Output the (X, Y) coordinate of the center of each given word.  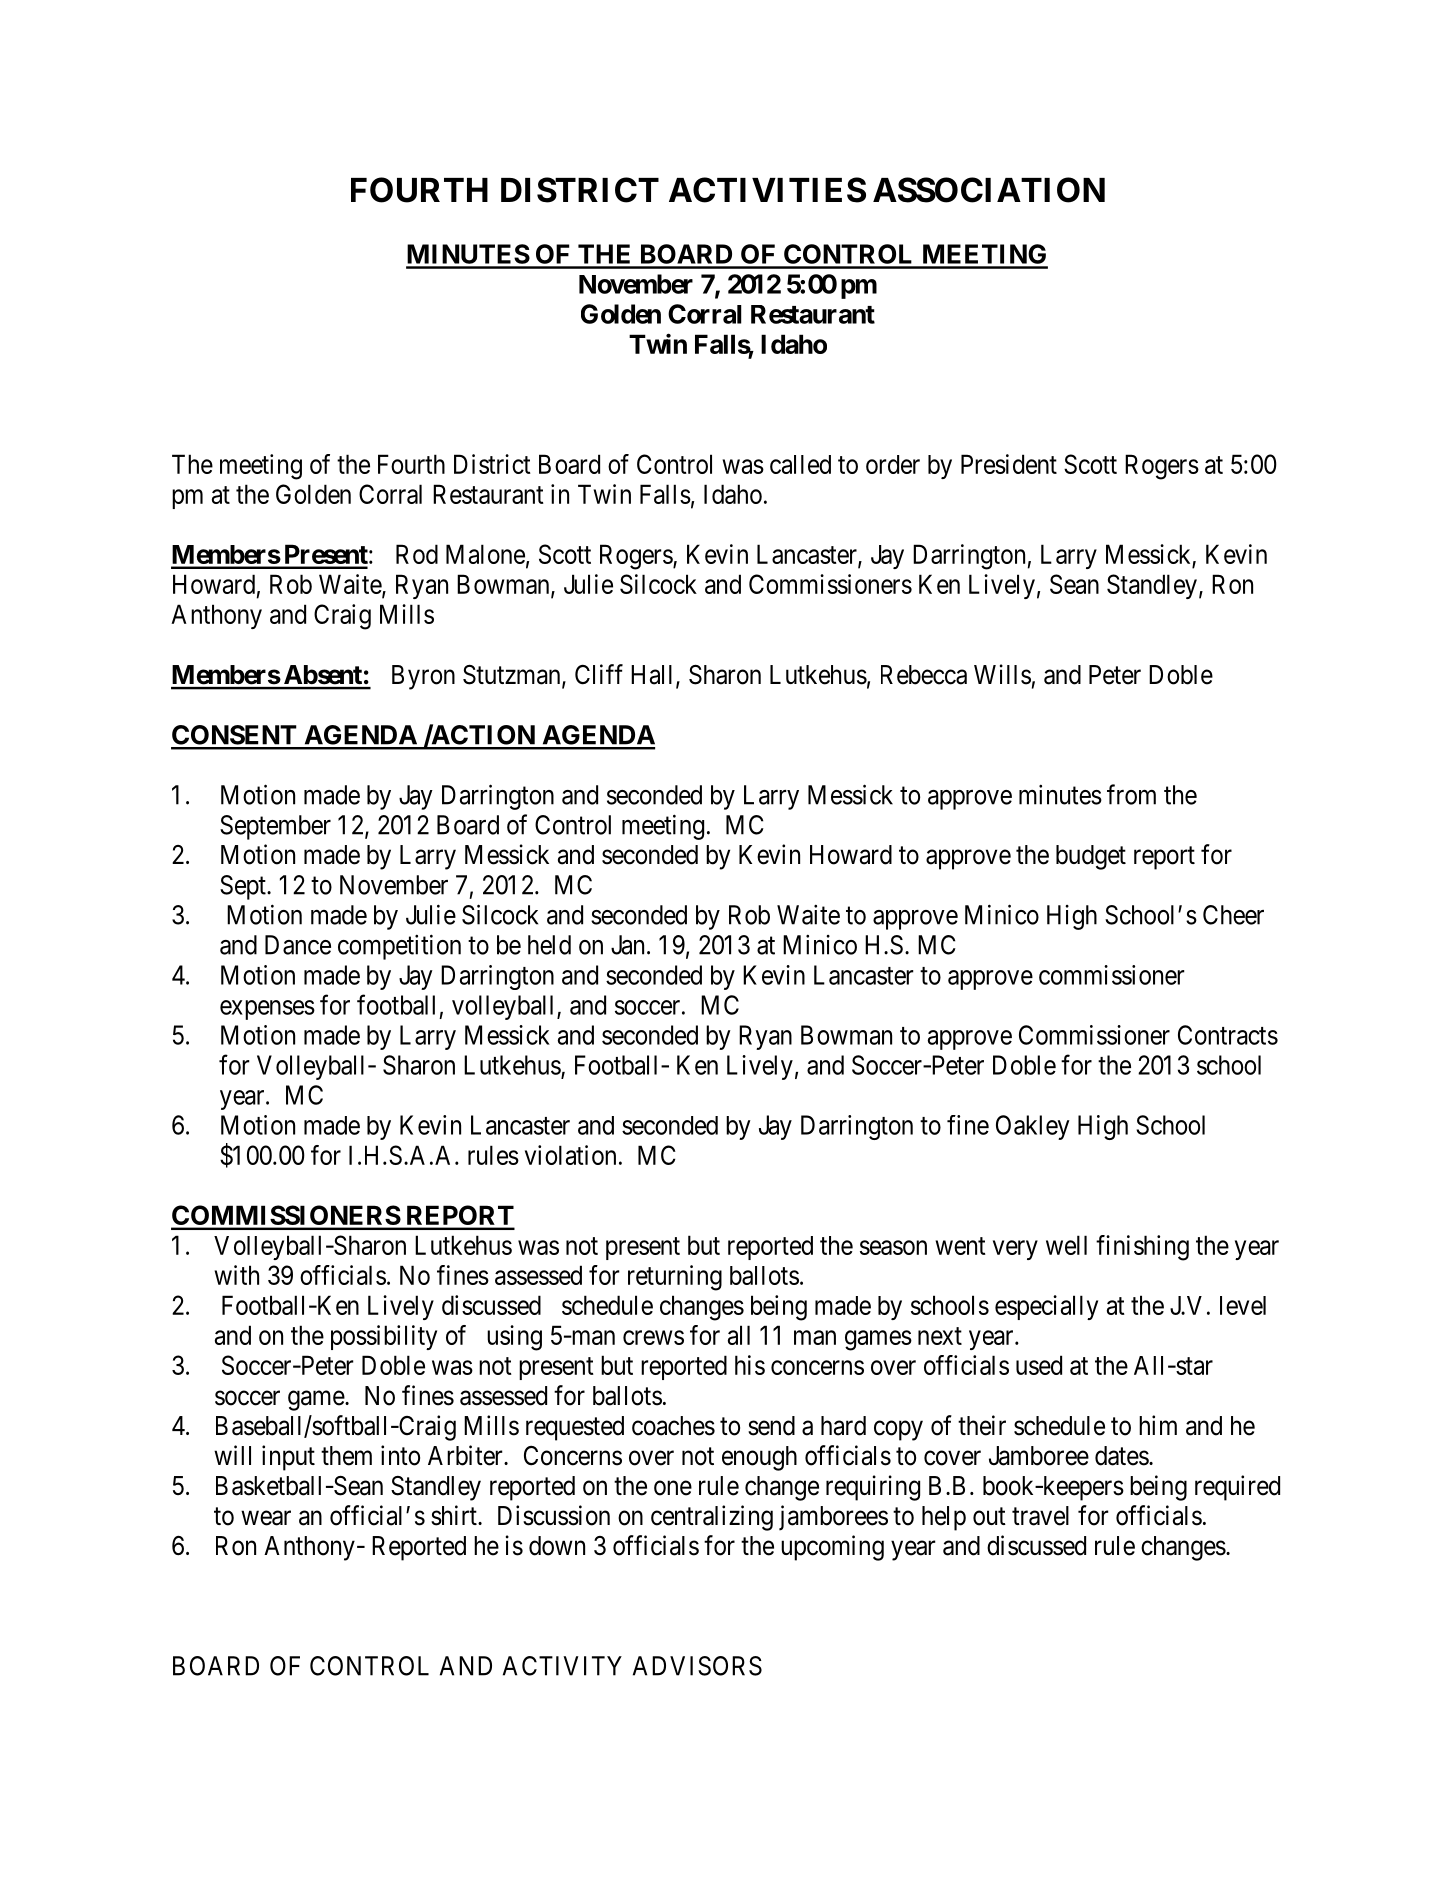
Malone (485, 554)
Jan (627, 945)
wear (266, 1518)
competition (399, 947)
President (1009, 464)
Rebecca (924, 675)
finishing (1142, 1248)
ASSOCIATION (989, 190)
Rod (417, 554)
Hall (654, 676)
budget (1091, 857)
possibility (384, 1337)
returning (675, 1278)
